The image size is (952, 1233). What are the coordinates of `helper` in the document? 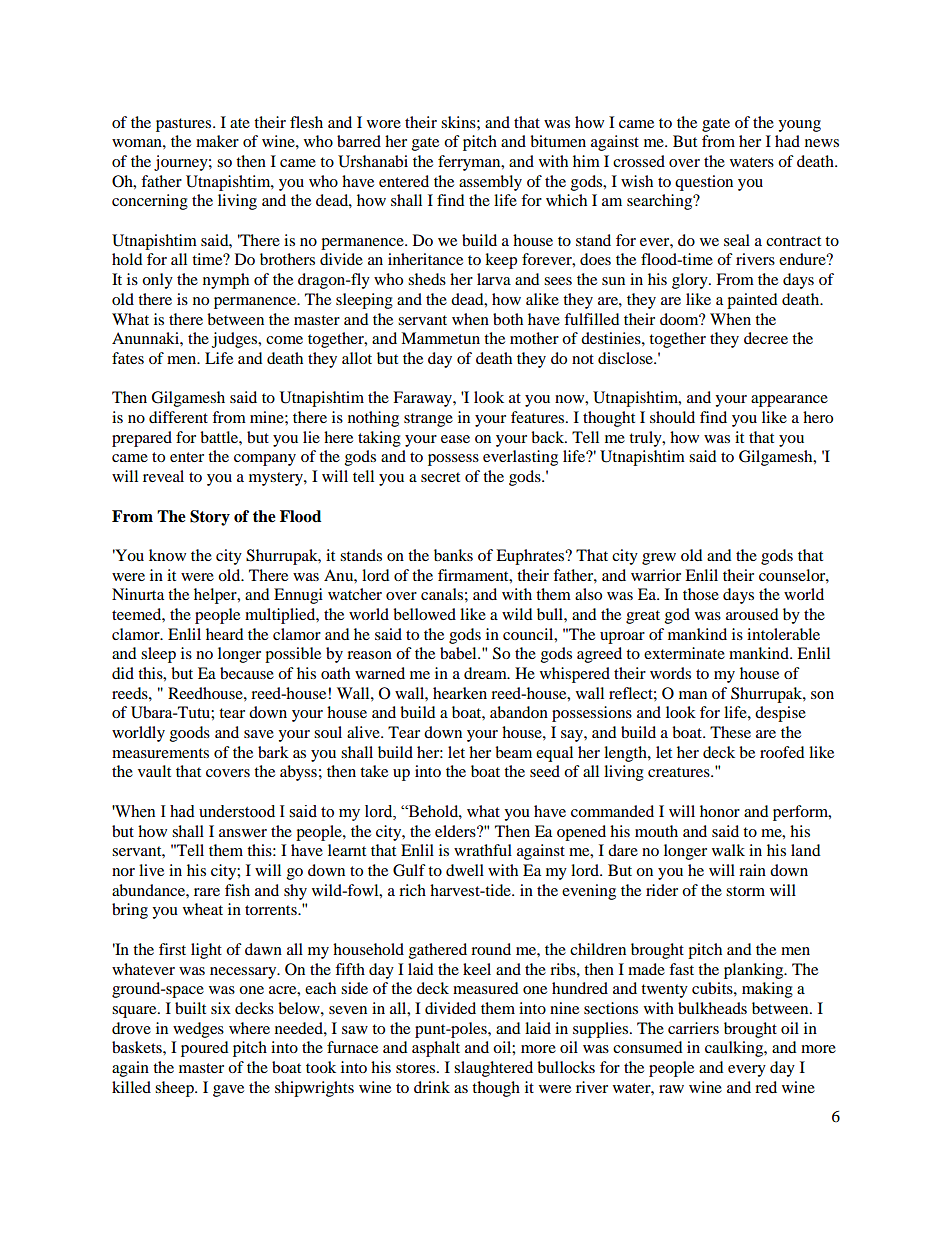 It's located at (216, 596).
